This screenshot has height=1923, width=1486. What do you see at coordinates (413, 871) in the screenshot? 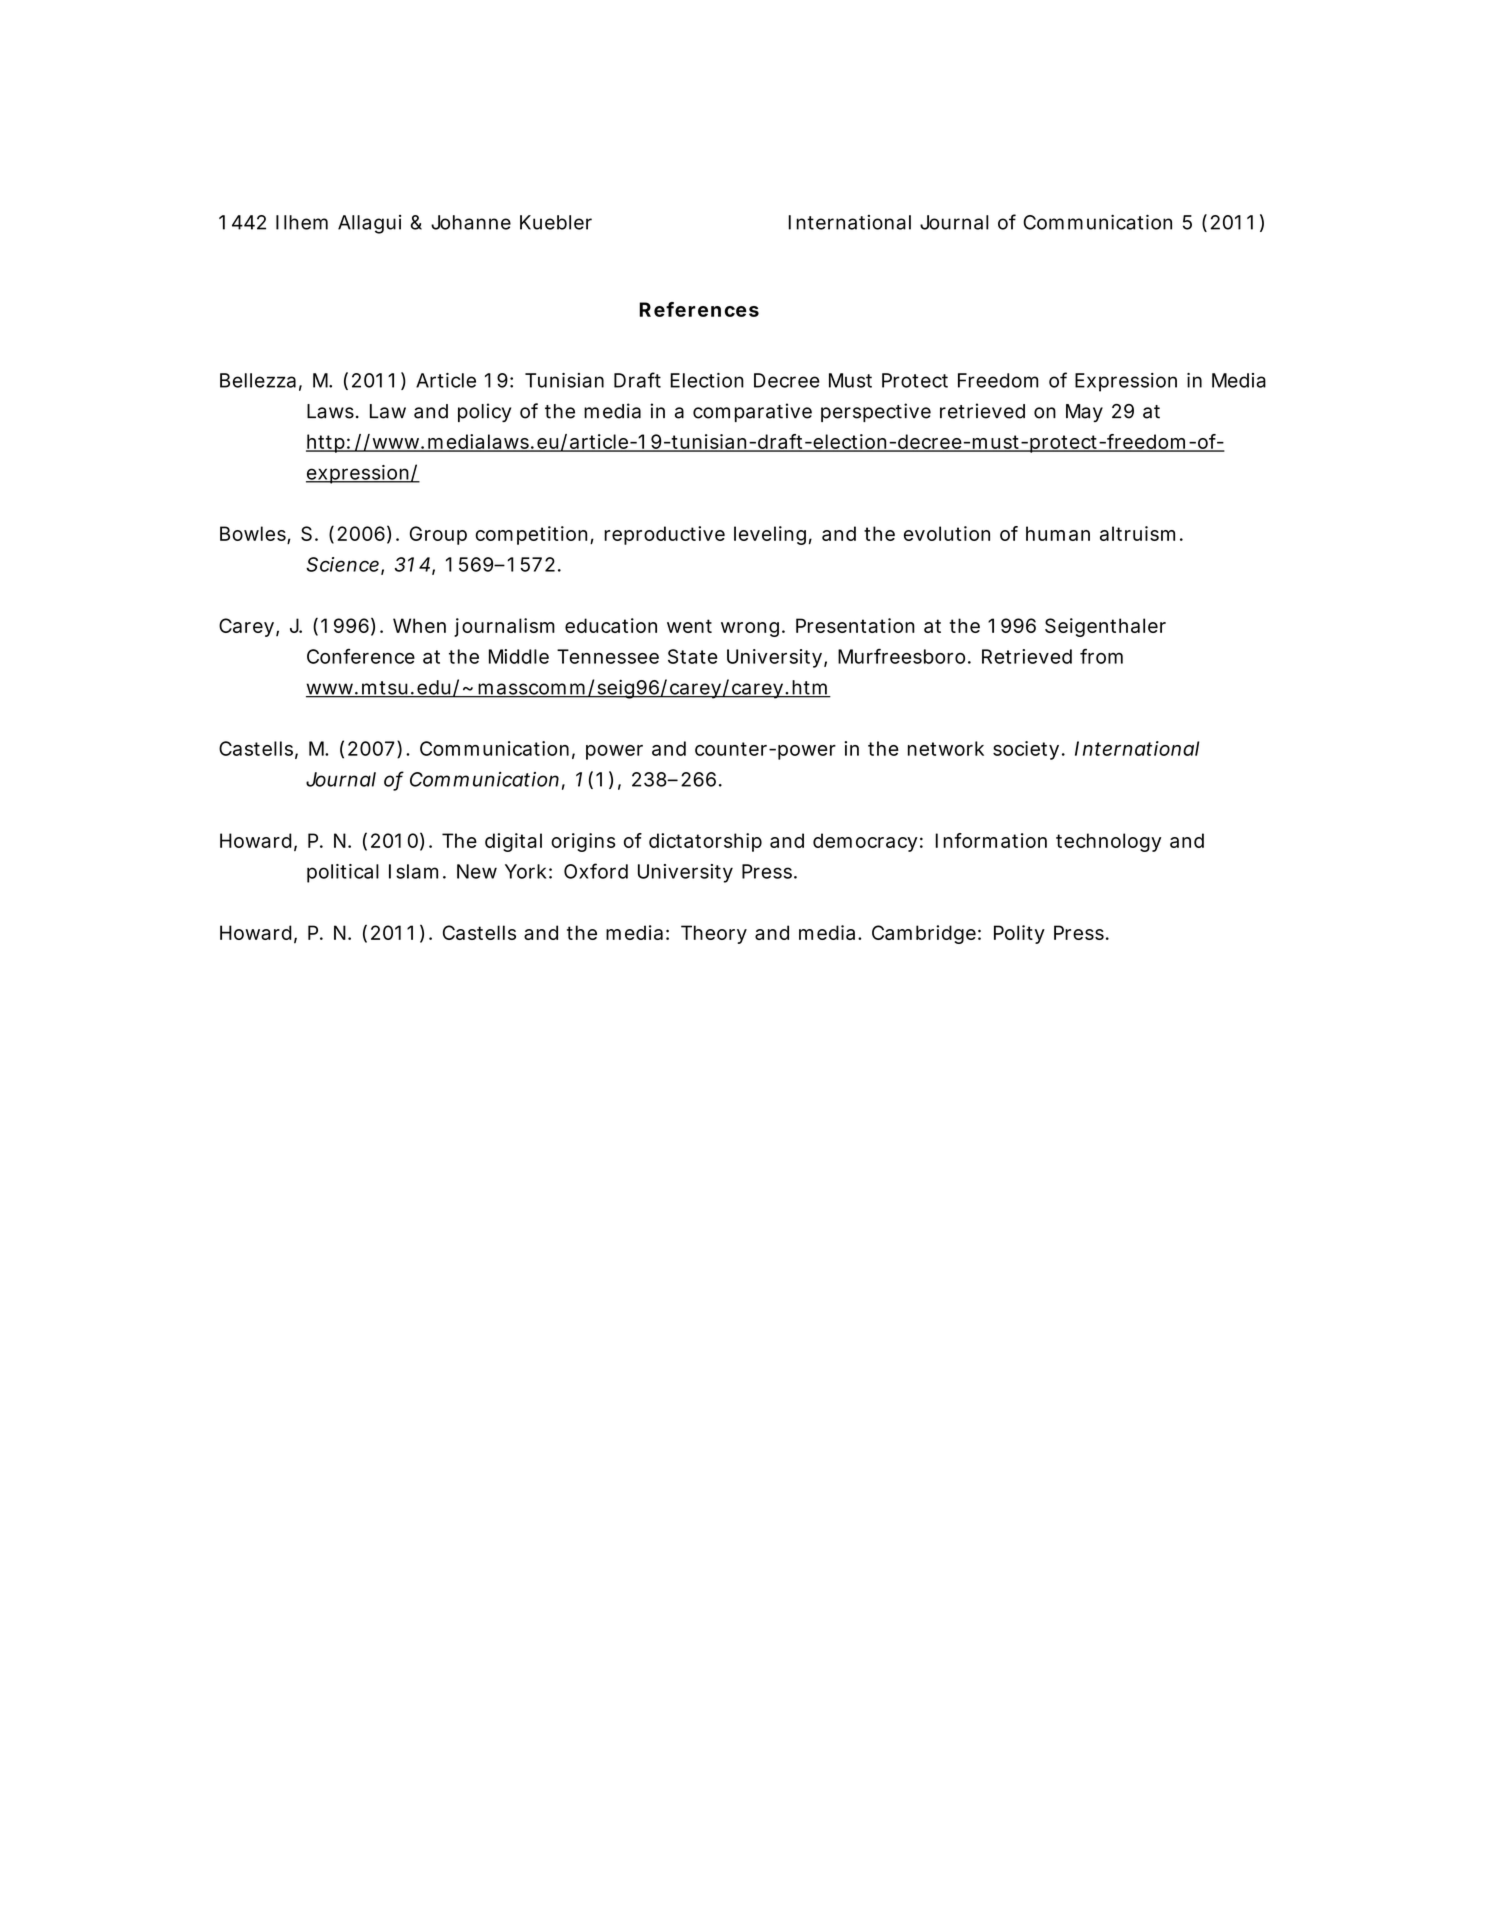
I see `Islam` at bounding box center [413, 871].
